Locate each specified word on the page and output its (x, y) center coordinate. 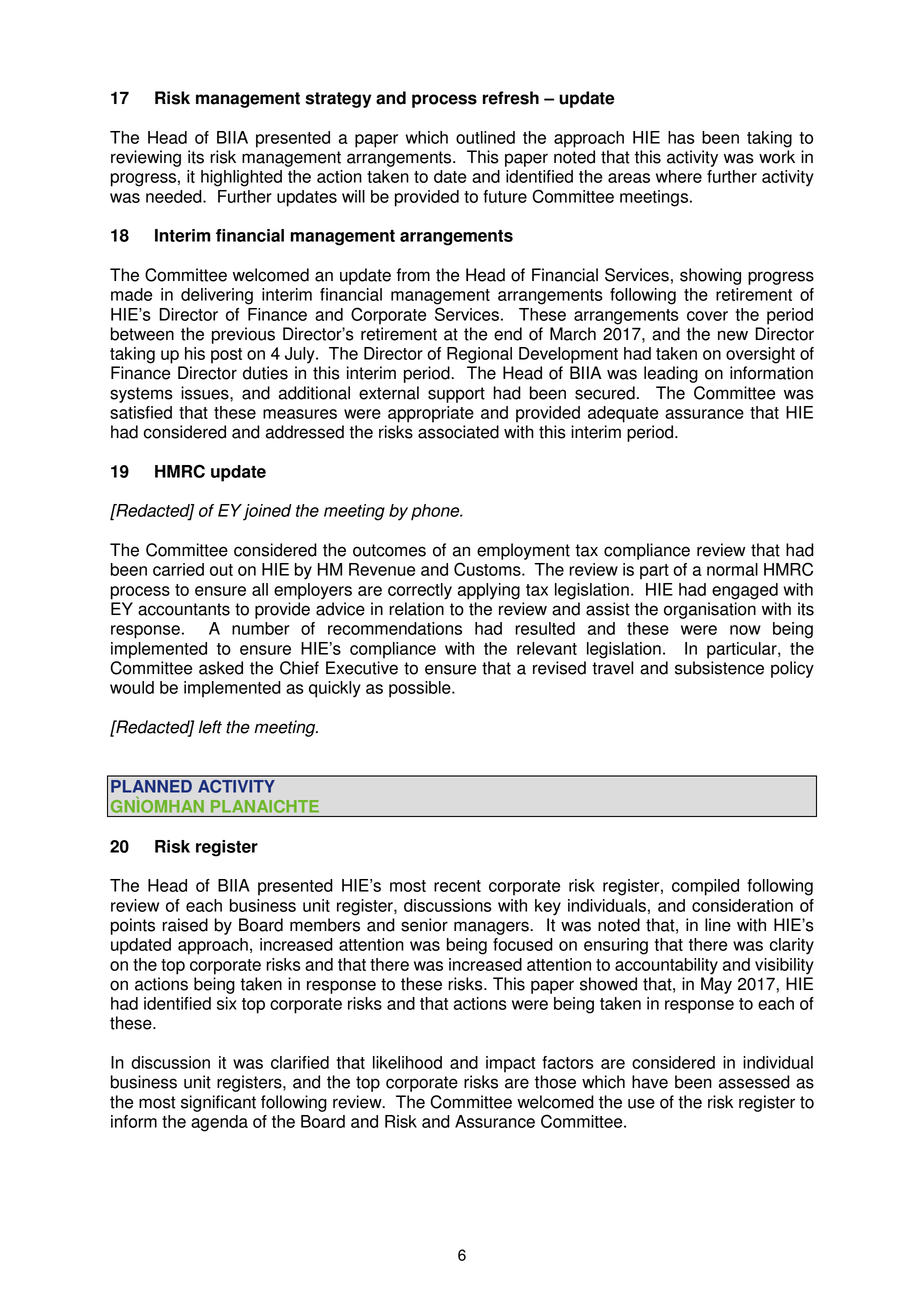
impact (511, 1064)
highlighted (241, 178)
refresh (511, 98)
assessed (754, 1082)
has (681, 137)
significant (218, 1103)
